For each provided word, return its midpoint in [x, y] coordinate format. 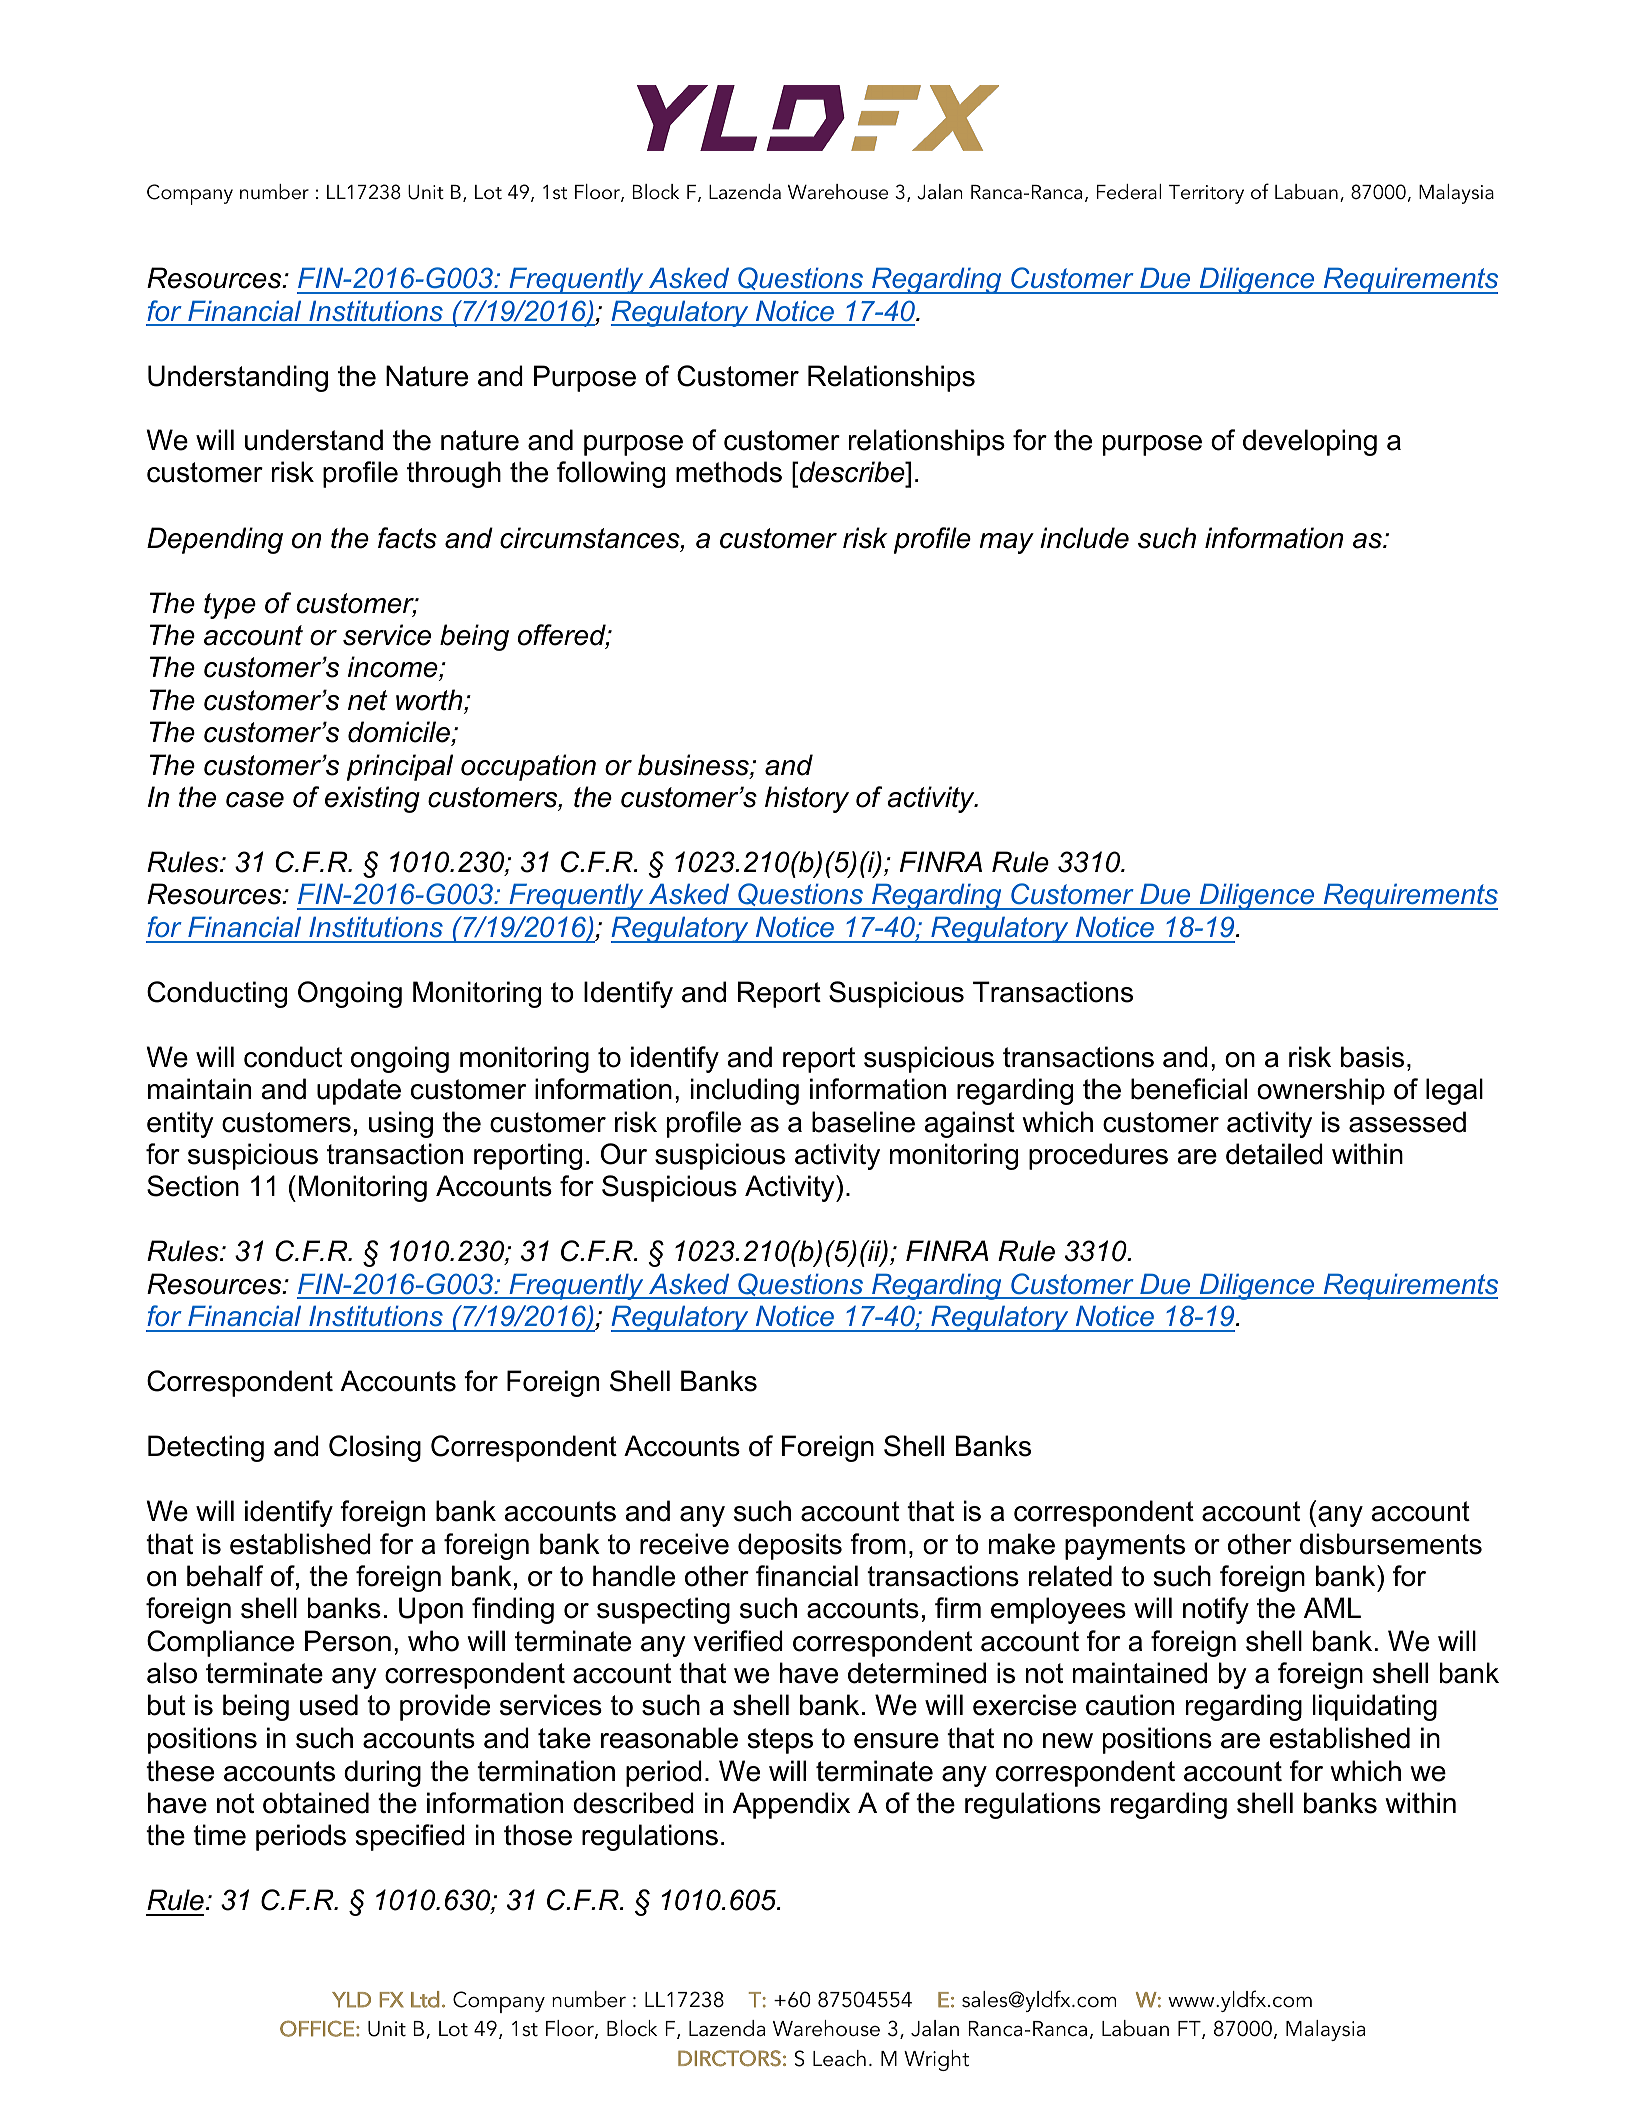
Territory [1206, 194]
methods [729, 472]
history [807, 799]
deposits [790, 1546]
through [454, 474]
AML [1332, 1607]
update [359, 1091]
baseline [863, 1122]
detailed [1274, 1154]
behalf [225, 1576]
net [368, 700]
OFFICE [317, 2028]
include [1084, 538]
